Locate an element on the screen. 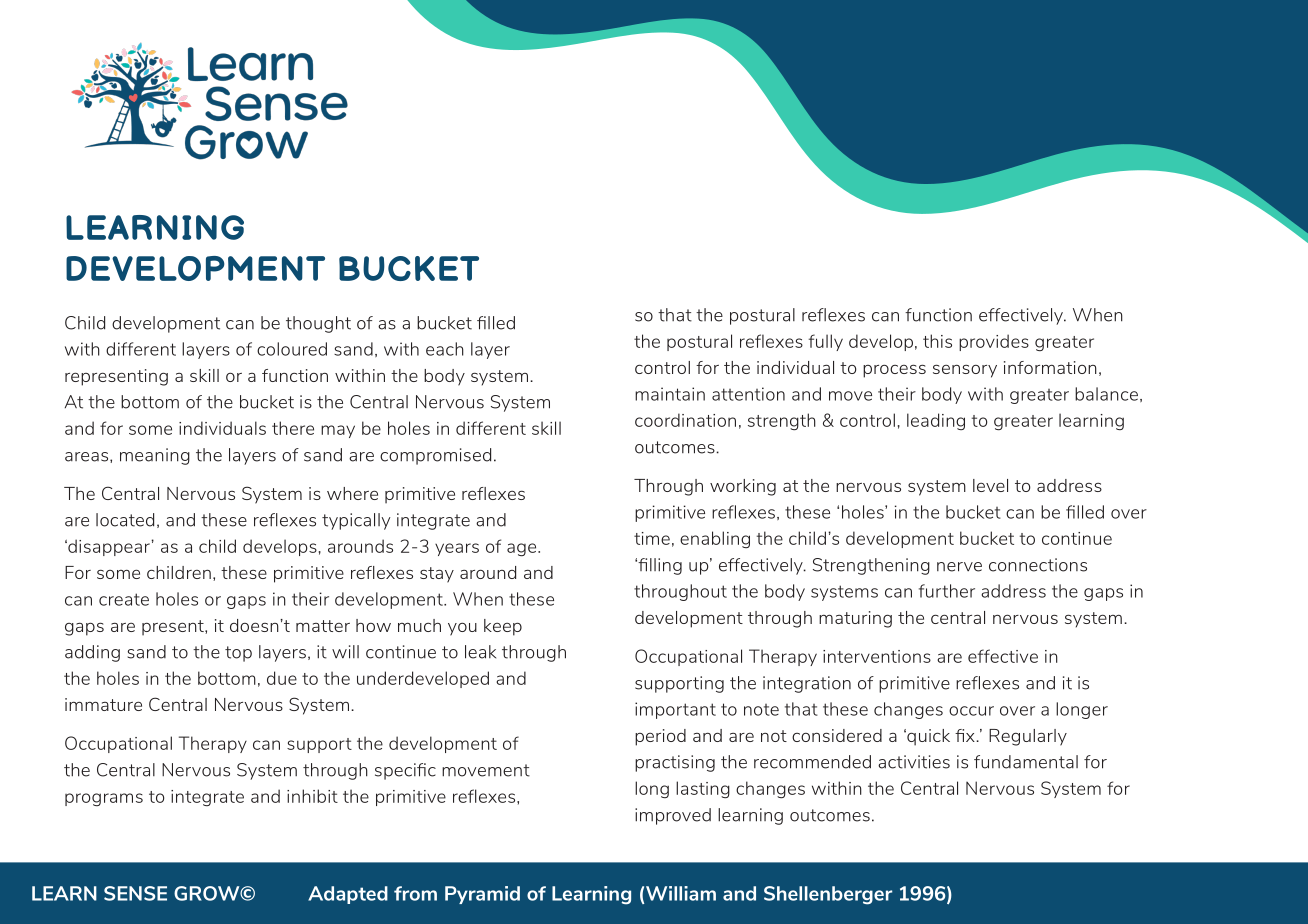 The image size is (1308, 924). coloured is located at coordinates (292, 349).
